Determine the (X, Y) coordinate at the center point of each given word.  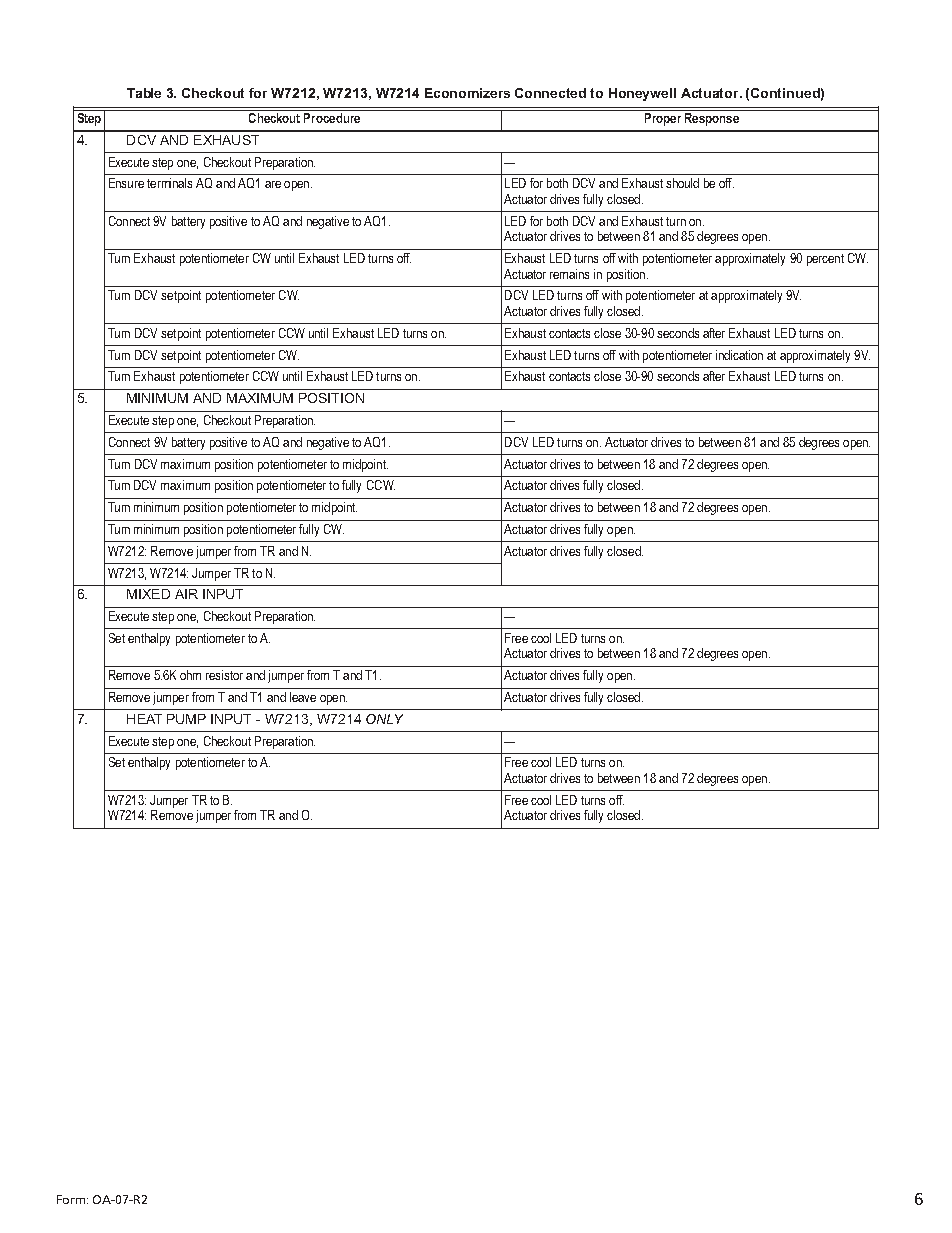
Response (712, 118)
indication (739, 355)
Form (71, 1199)
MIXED (148, 594)
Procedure (332, 116)
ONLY (384, 719)
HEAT (144, 719)
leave (303, 697)
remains (569, 274)
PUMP (186, 719)
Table (144, 93)
